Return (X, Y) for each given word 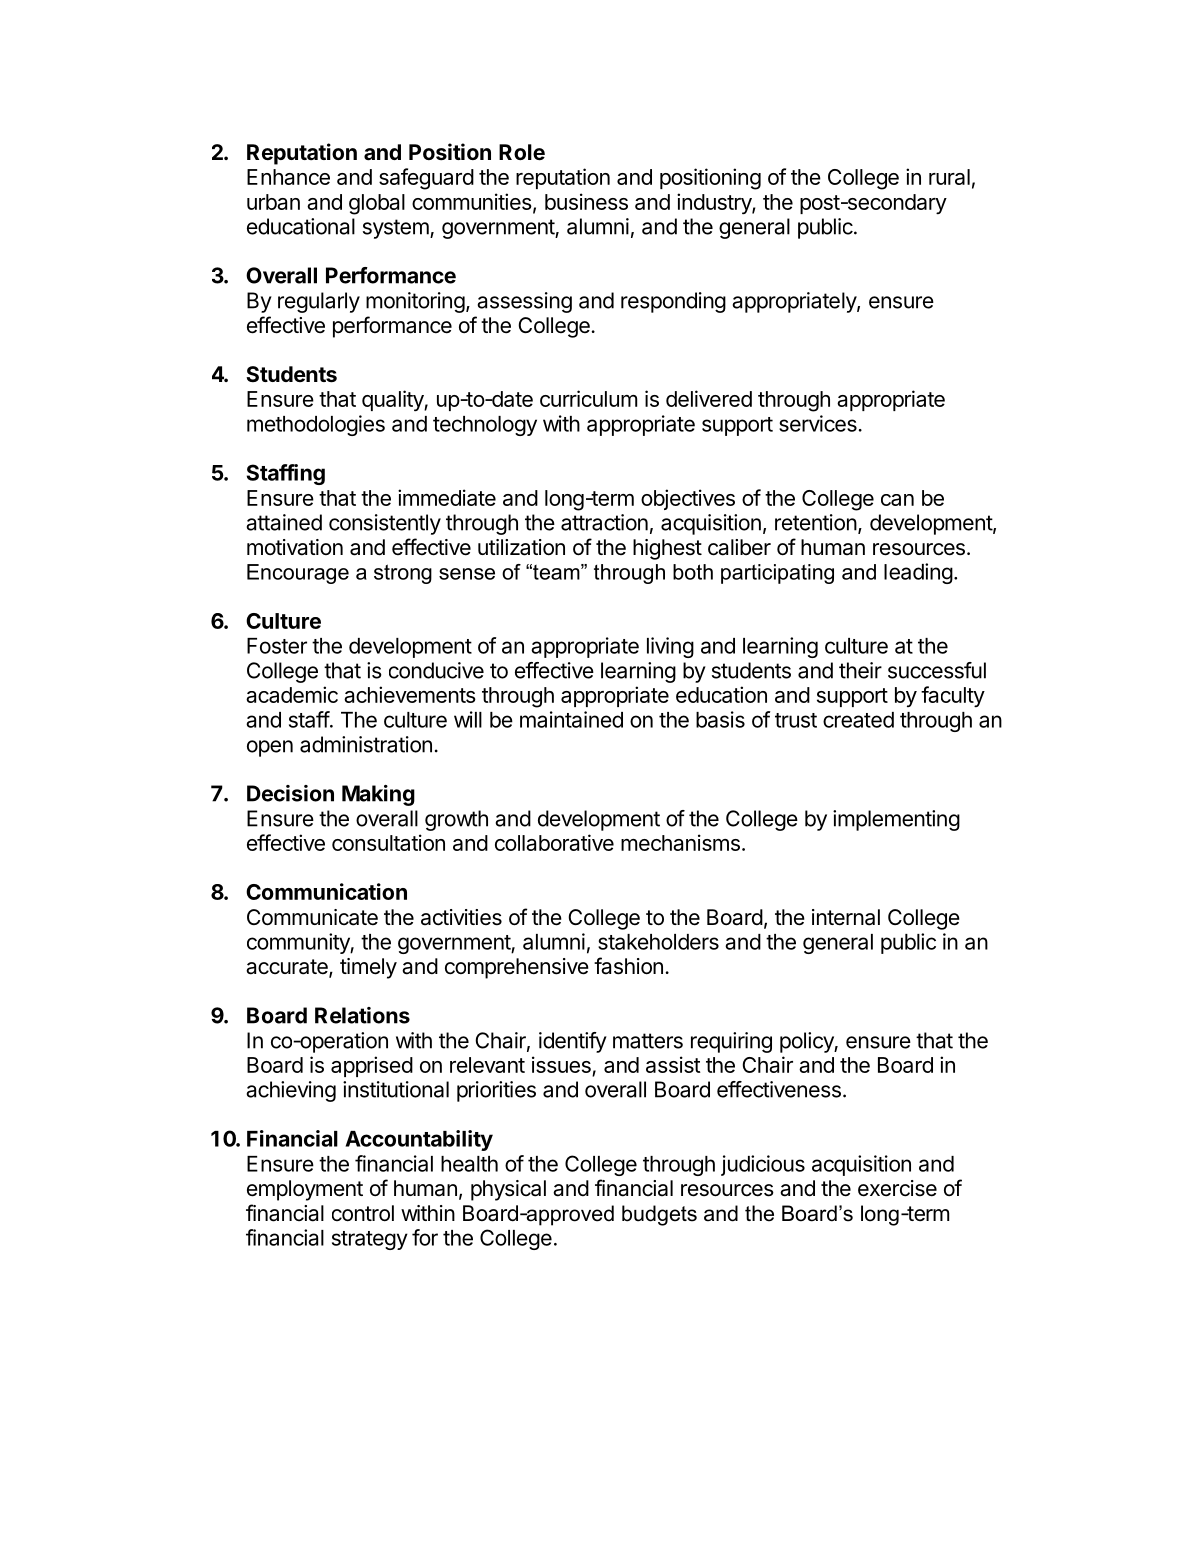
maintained (571, 719)
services (818, 423)
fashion (628, 966)
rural (949, 177)
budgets (659, 1215)
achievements (410, 694)
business (586, 201)
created (858, 720)
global (377, 204)
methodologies (316, 425)
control (363, 1213)
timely (368, 968)
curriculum (588, 398)
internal (846, 917)
